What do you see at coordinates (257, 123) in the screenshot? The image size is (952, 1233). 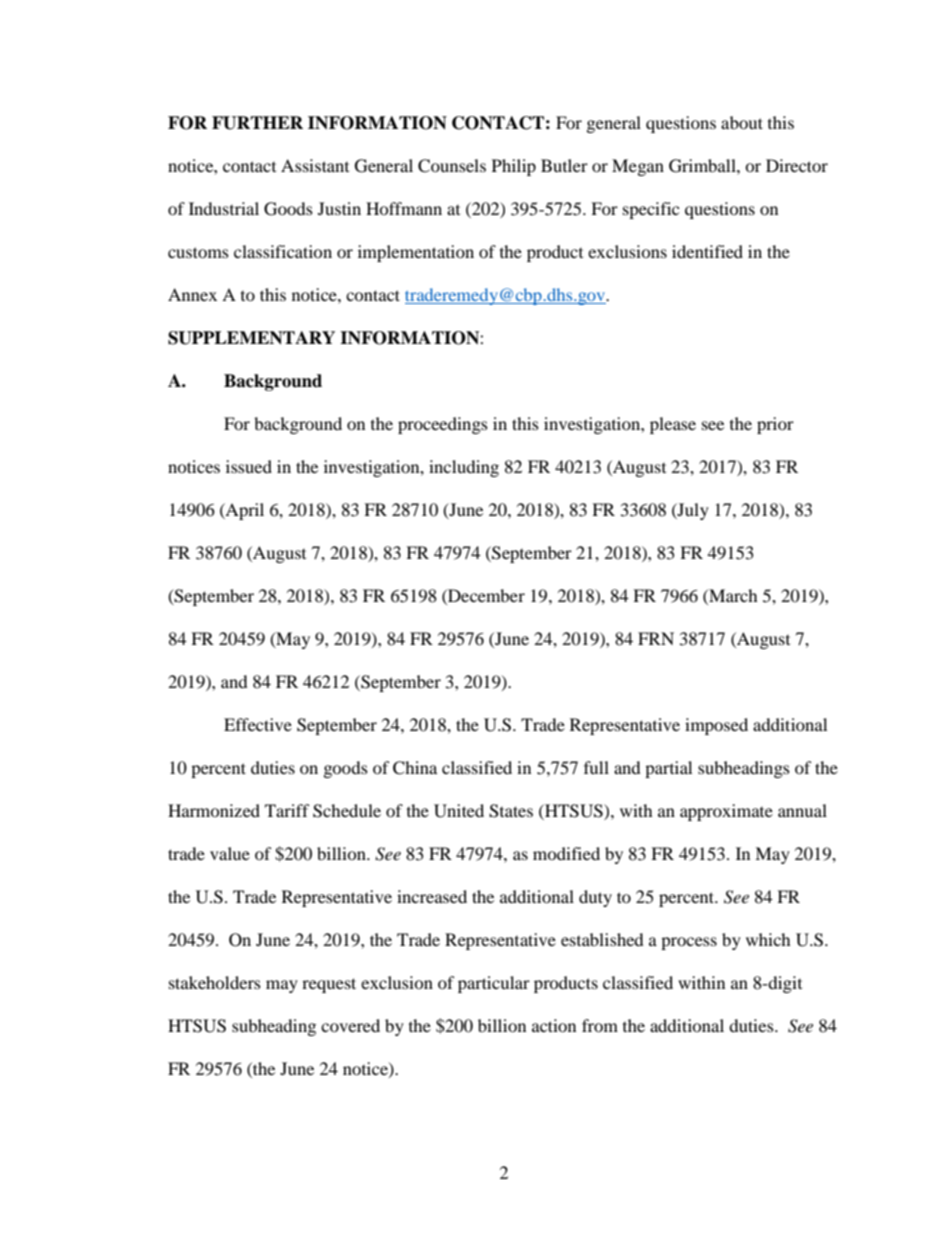 I see `FURTHER` at bounding box center [257, 123].
